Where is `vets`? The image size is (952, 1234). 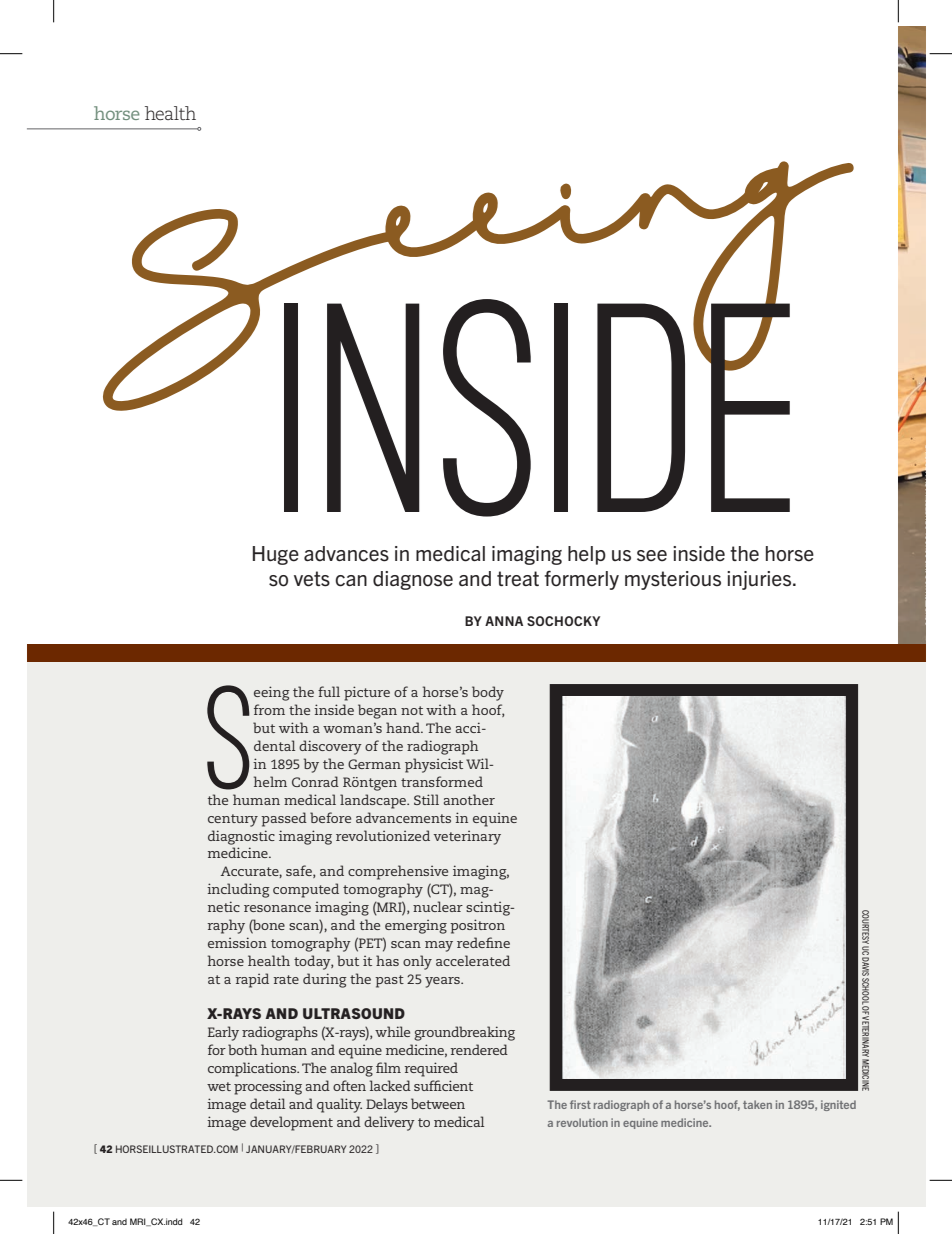
vets is located at coordinates (312, 579).
